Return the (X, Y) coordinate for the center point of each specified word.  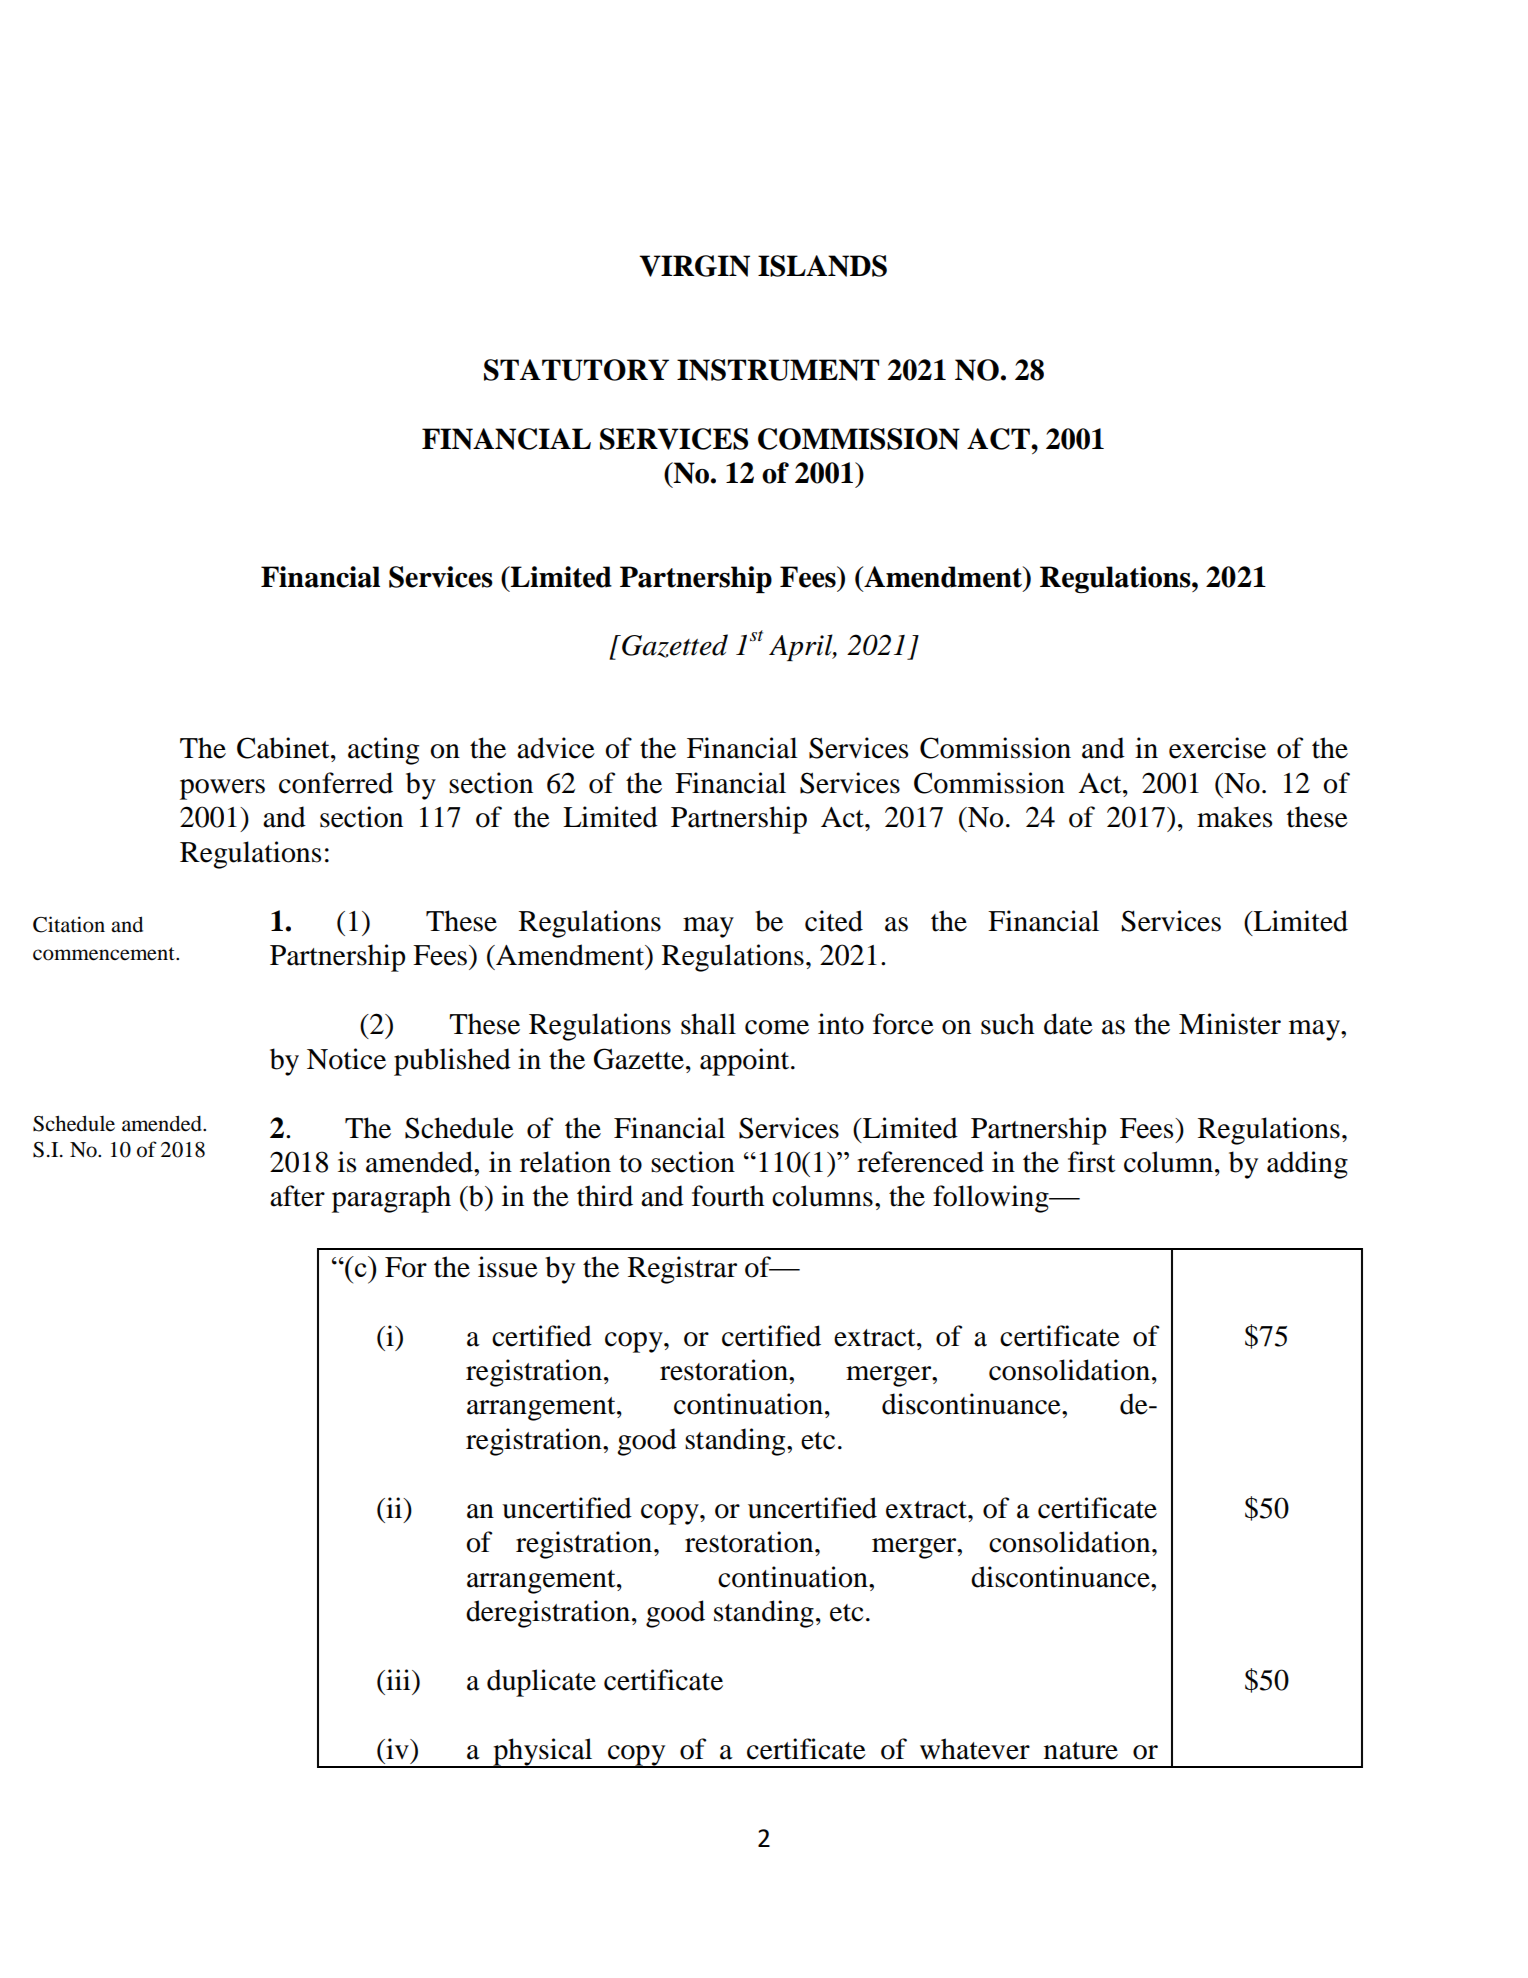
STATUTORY (576, 370)
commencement (105, 954)
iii (398, 1679)
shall (708, 1024)
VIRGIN (694, 266)
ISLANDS (822, 266)
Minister (1230, 1024)
